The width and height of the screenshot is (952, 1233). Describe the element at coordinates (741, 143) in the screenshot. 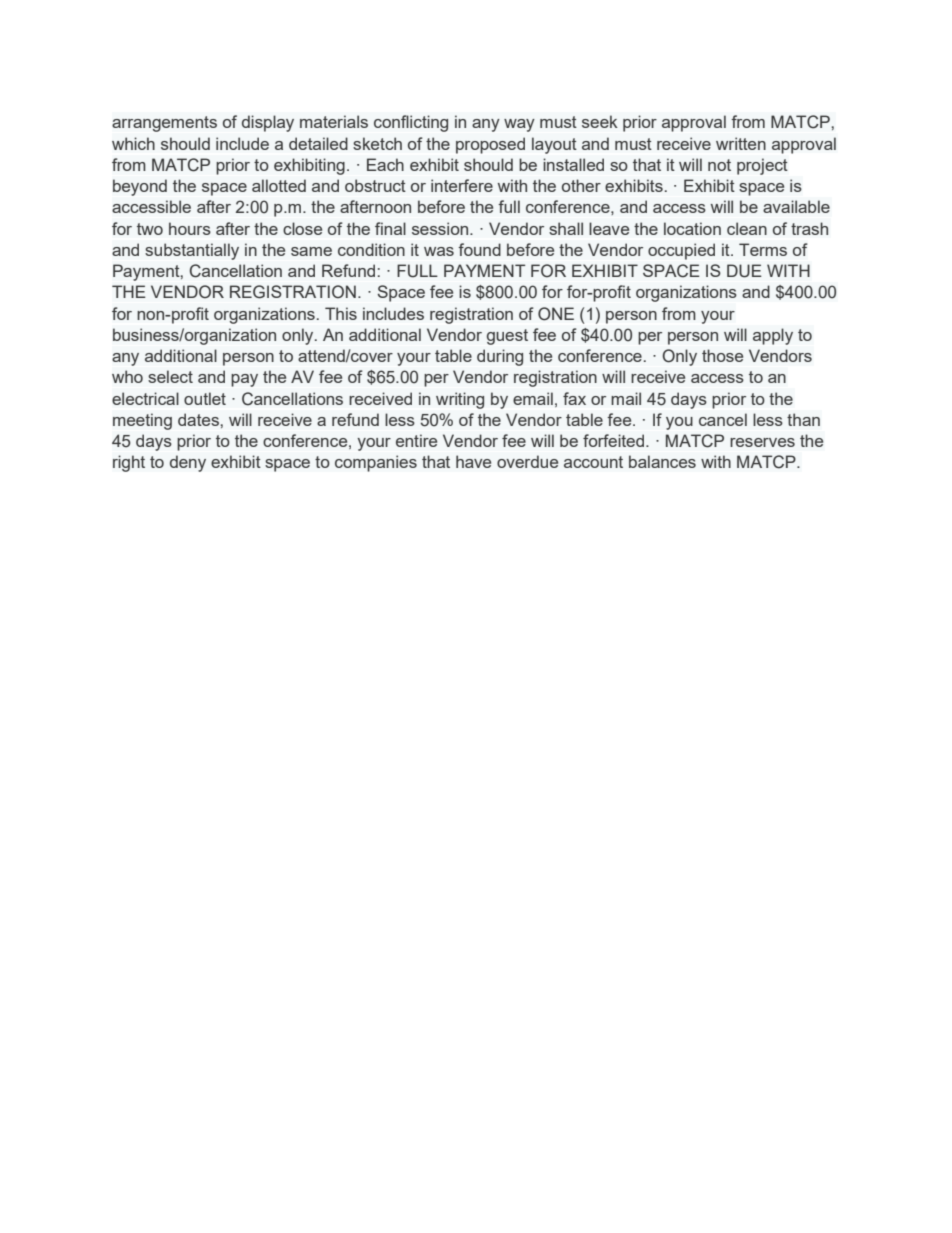

I see `written` at that location.
